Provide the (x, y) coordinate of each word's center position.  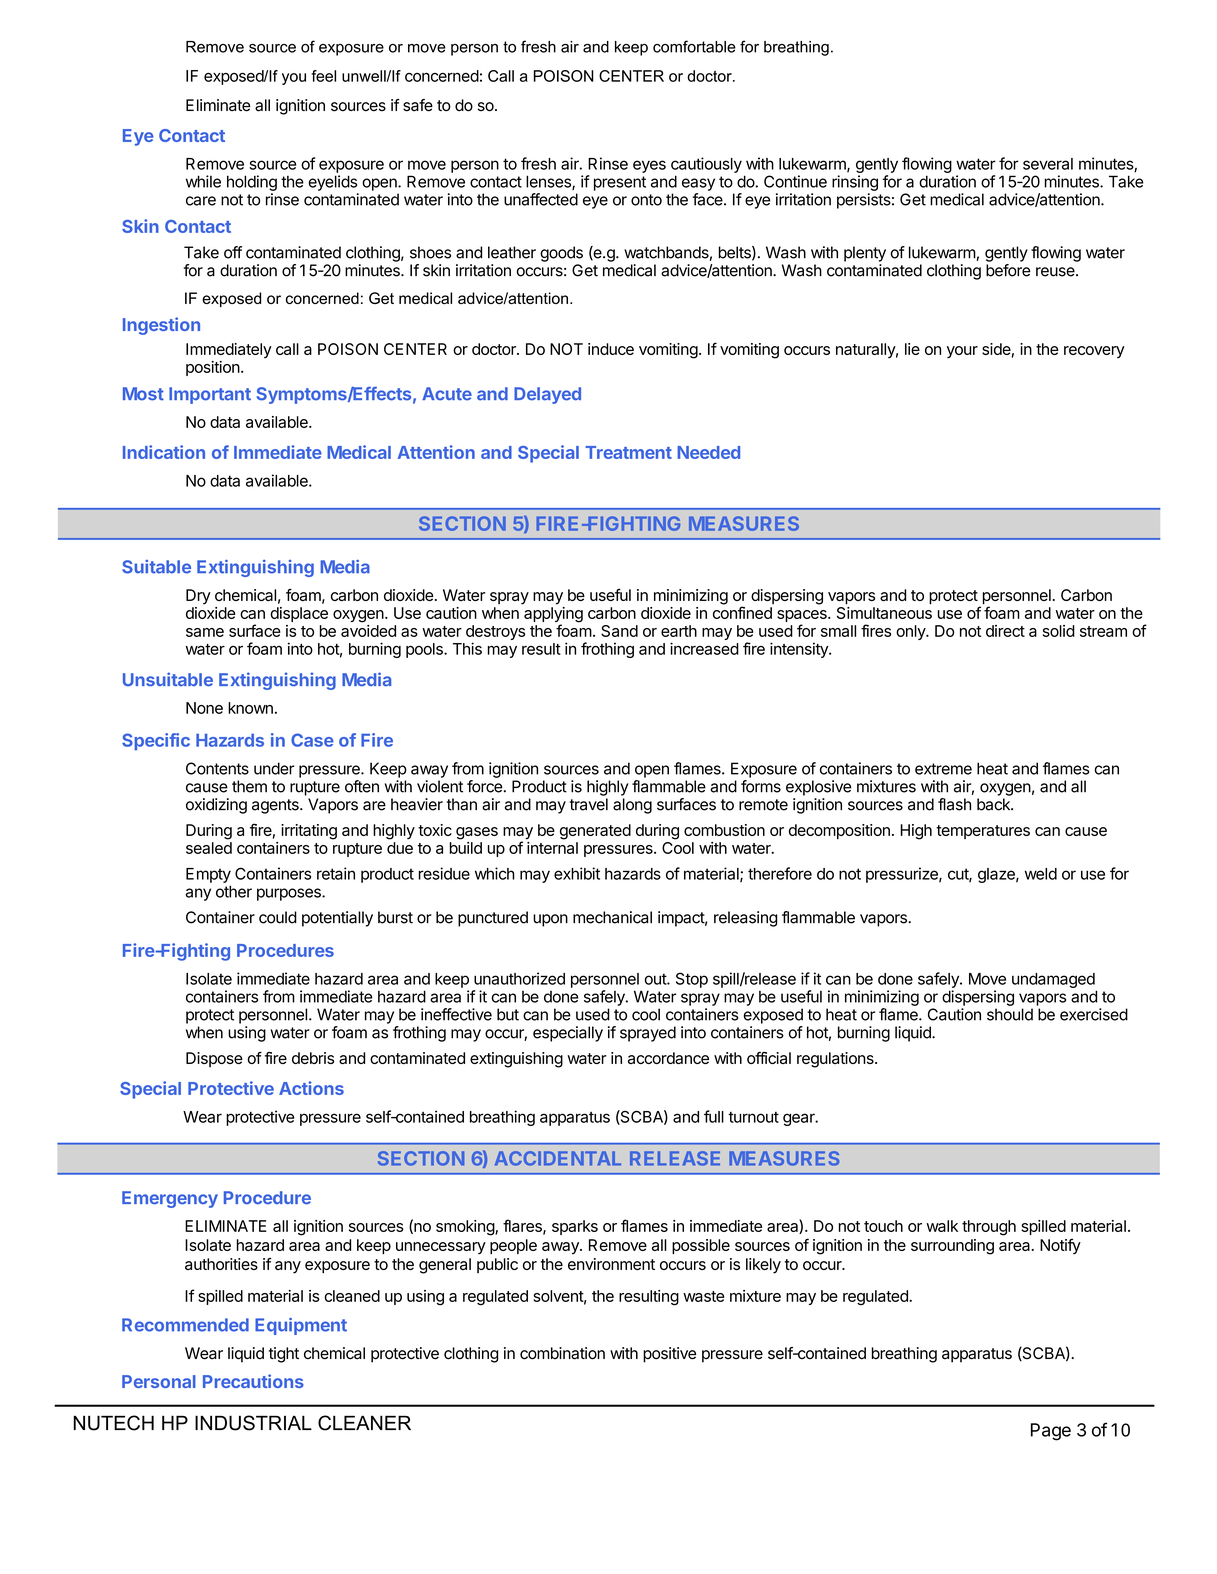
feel (323, 76)
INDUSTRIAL (253, 1423)
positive (669, 1355)
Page (1051, 1432)
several (1048, 164)
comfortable (694, 46)
